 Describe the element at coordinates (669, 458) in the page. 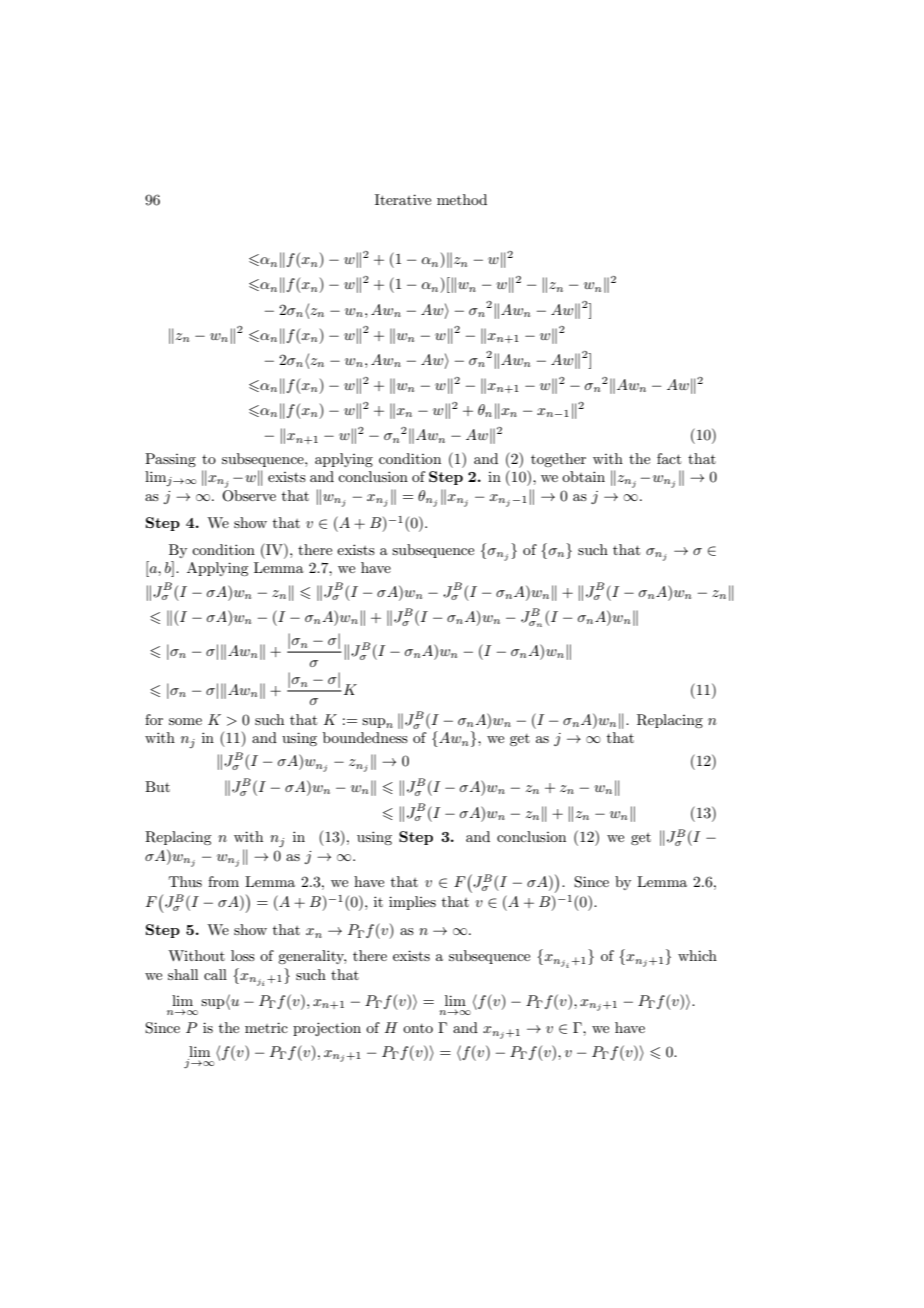

I see `fact` at that location.
